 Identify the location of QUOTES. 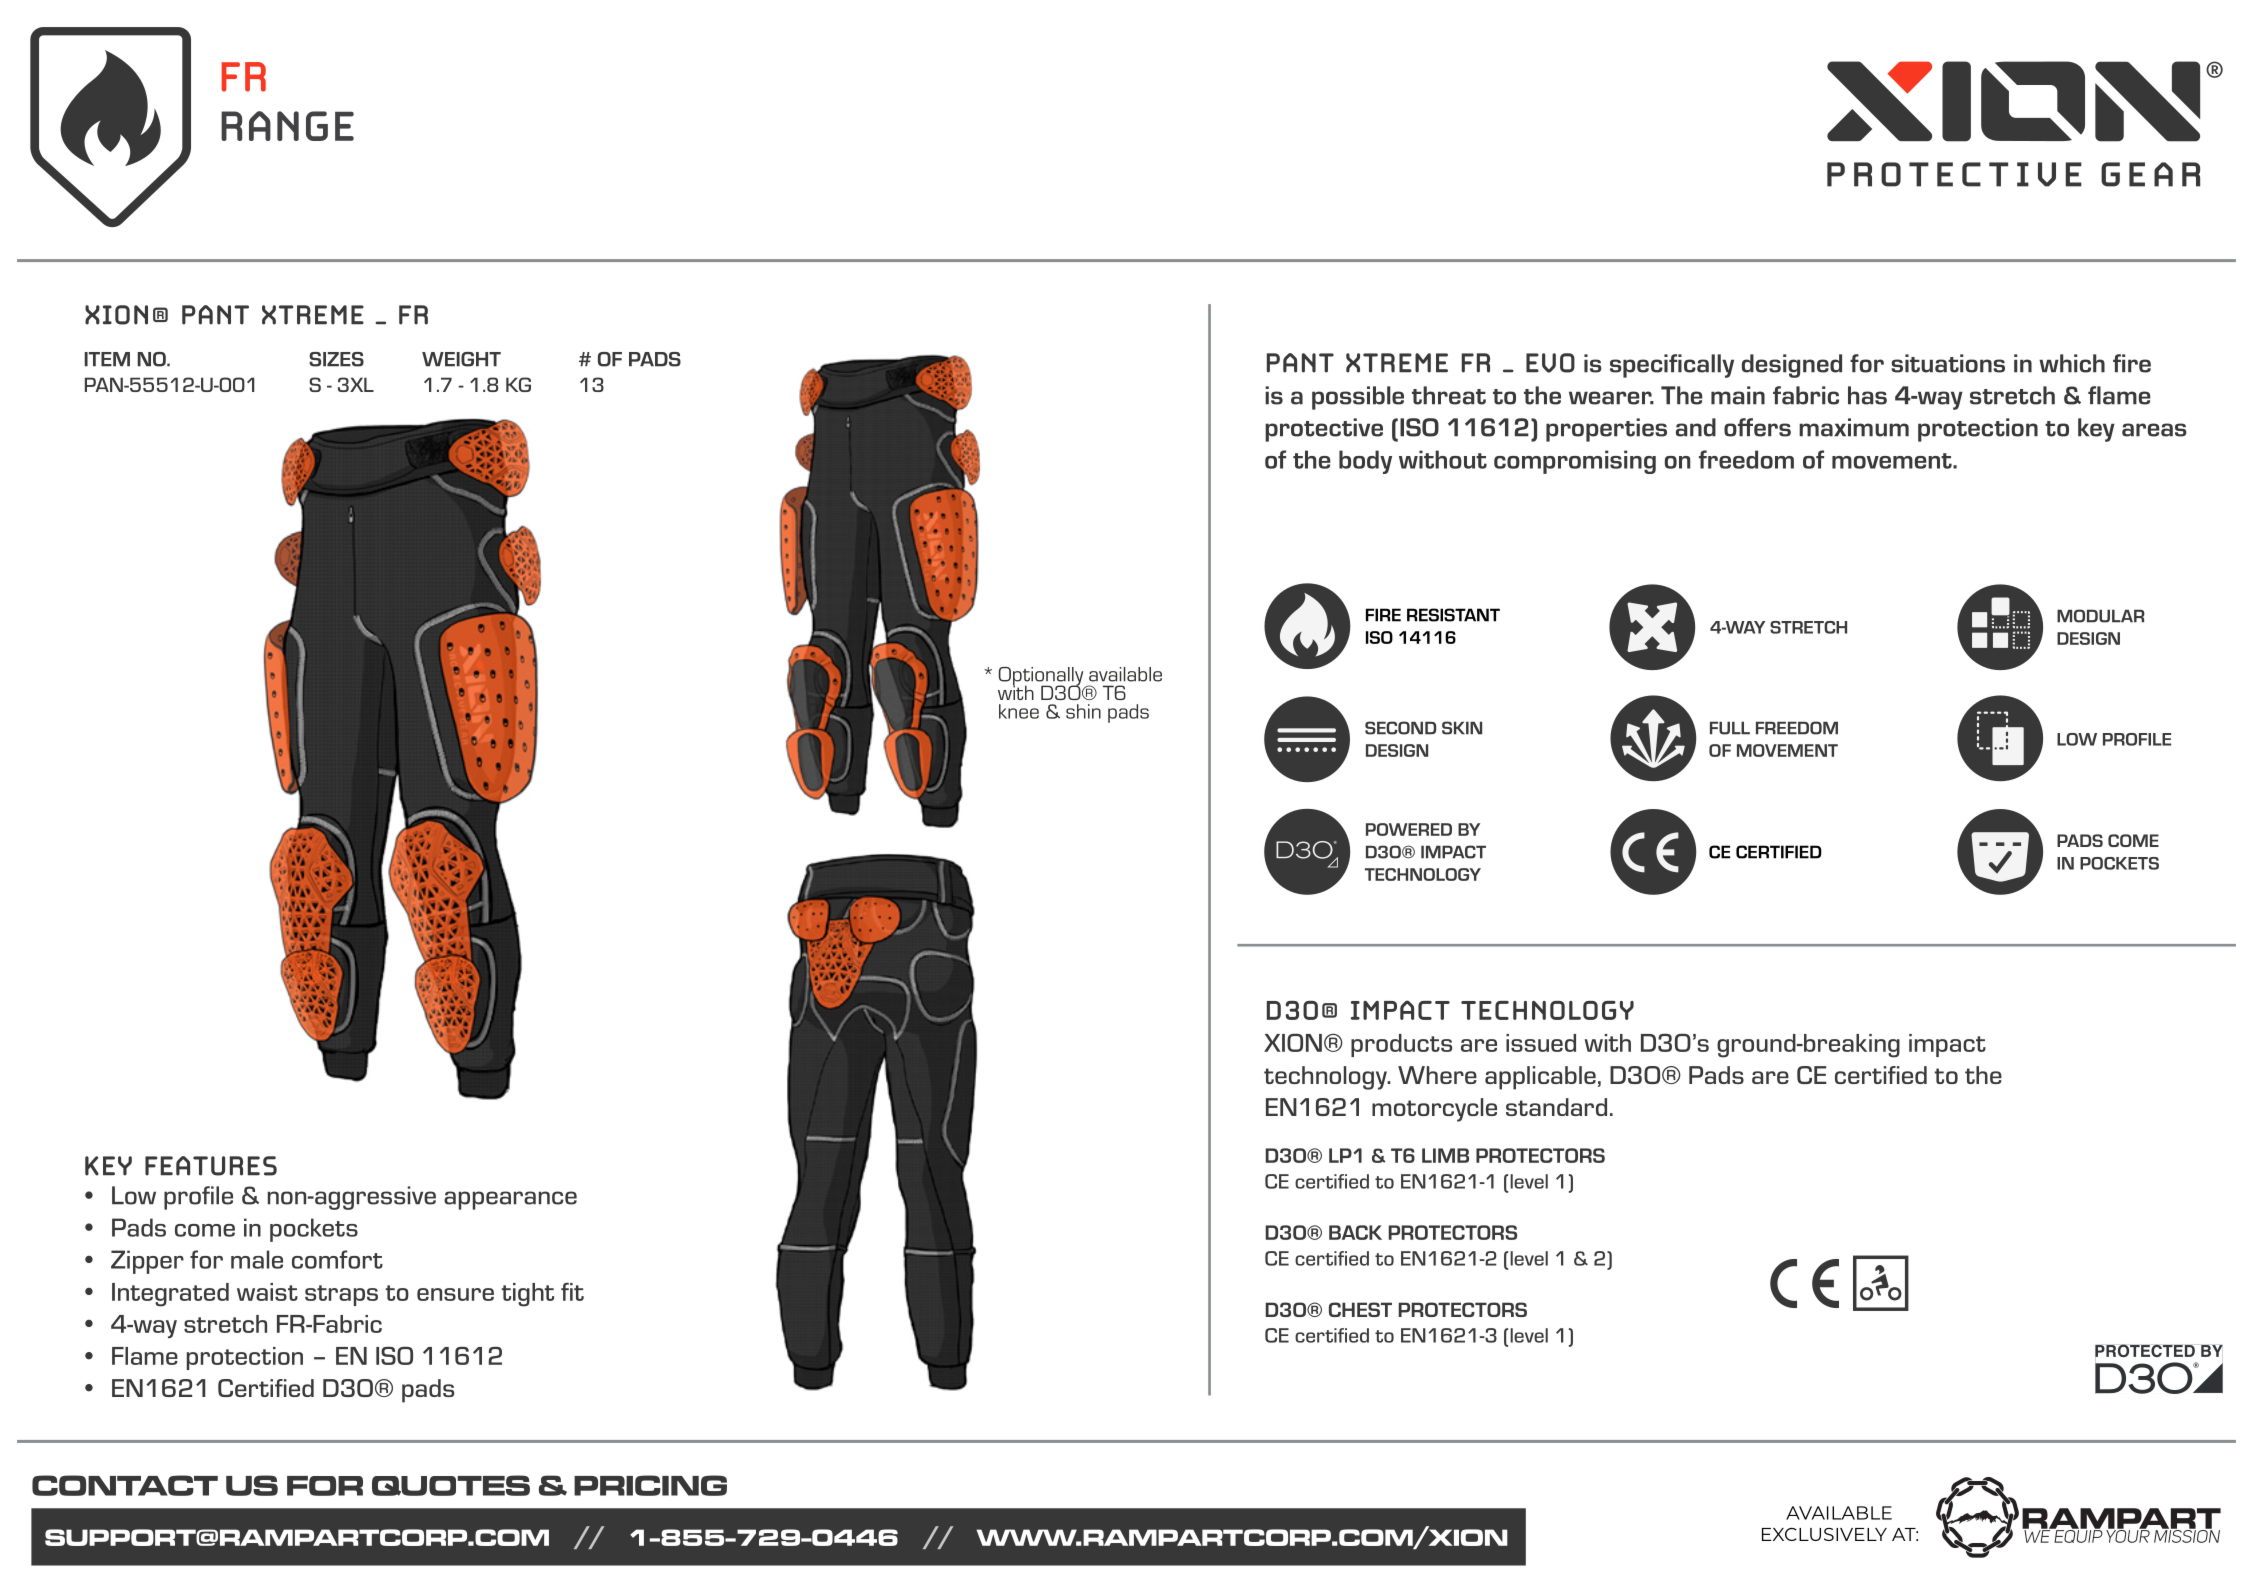
(451, 1485).
